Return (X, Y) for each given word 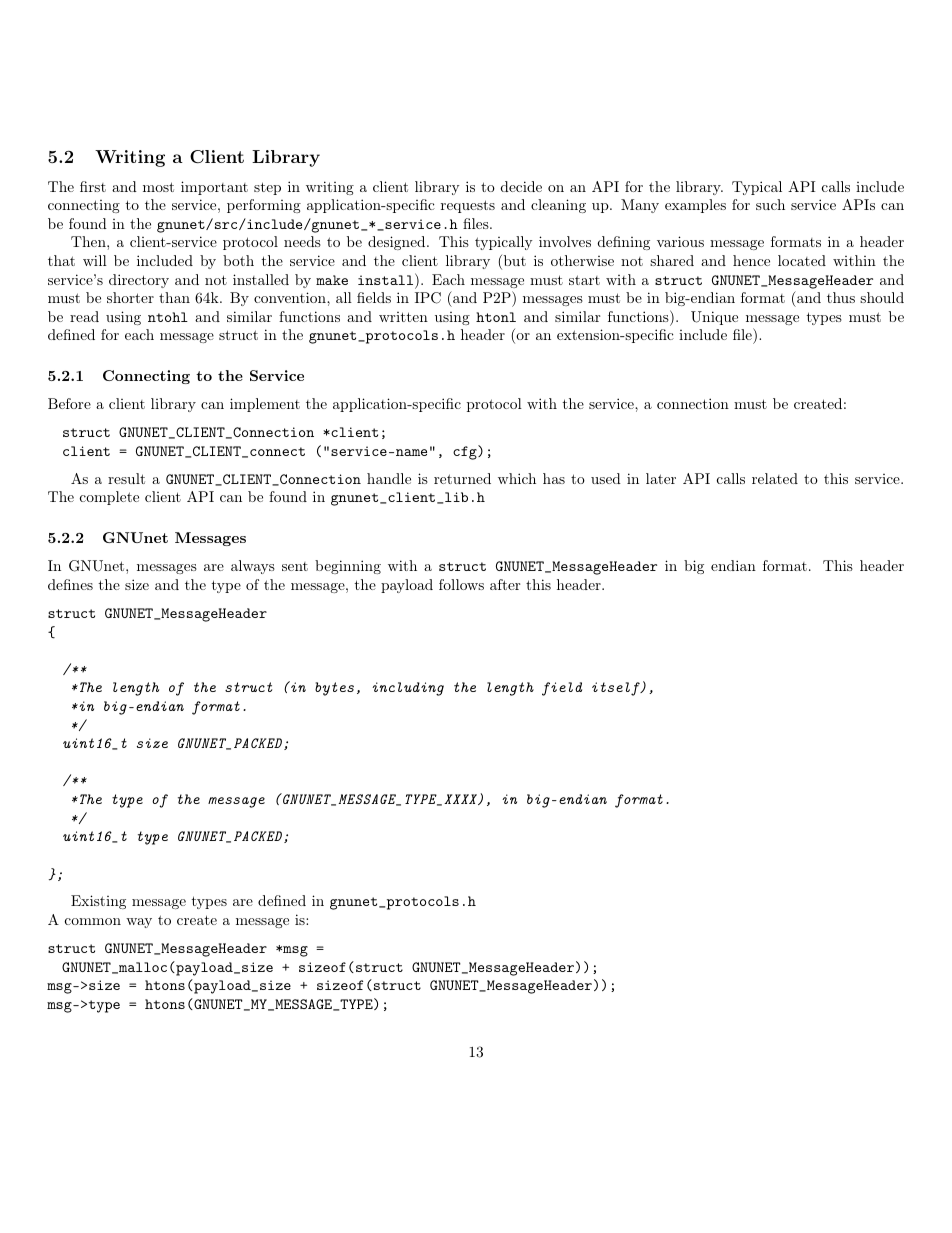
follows (461, 584)
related (775, 478)
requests (468, 206)
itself (616, 689)
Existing (98, 902)
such (770, 204)
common (93, 921)
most (158, 187)
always (253, 567)
